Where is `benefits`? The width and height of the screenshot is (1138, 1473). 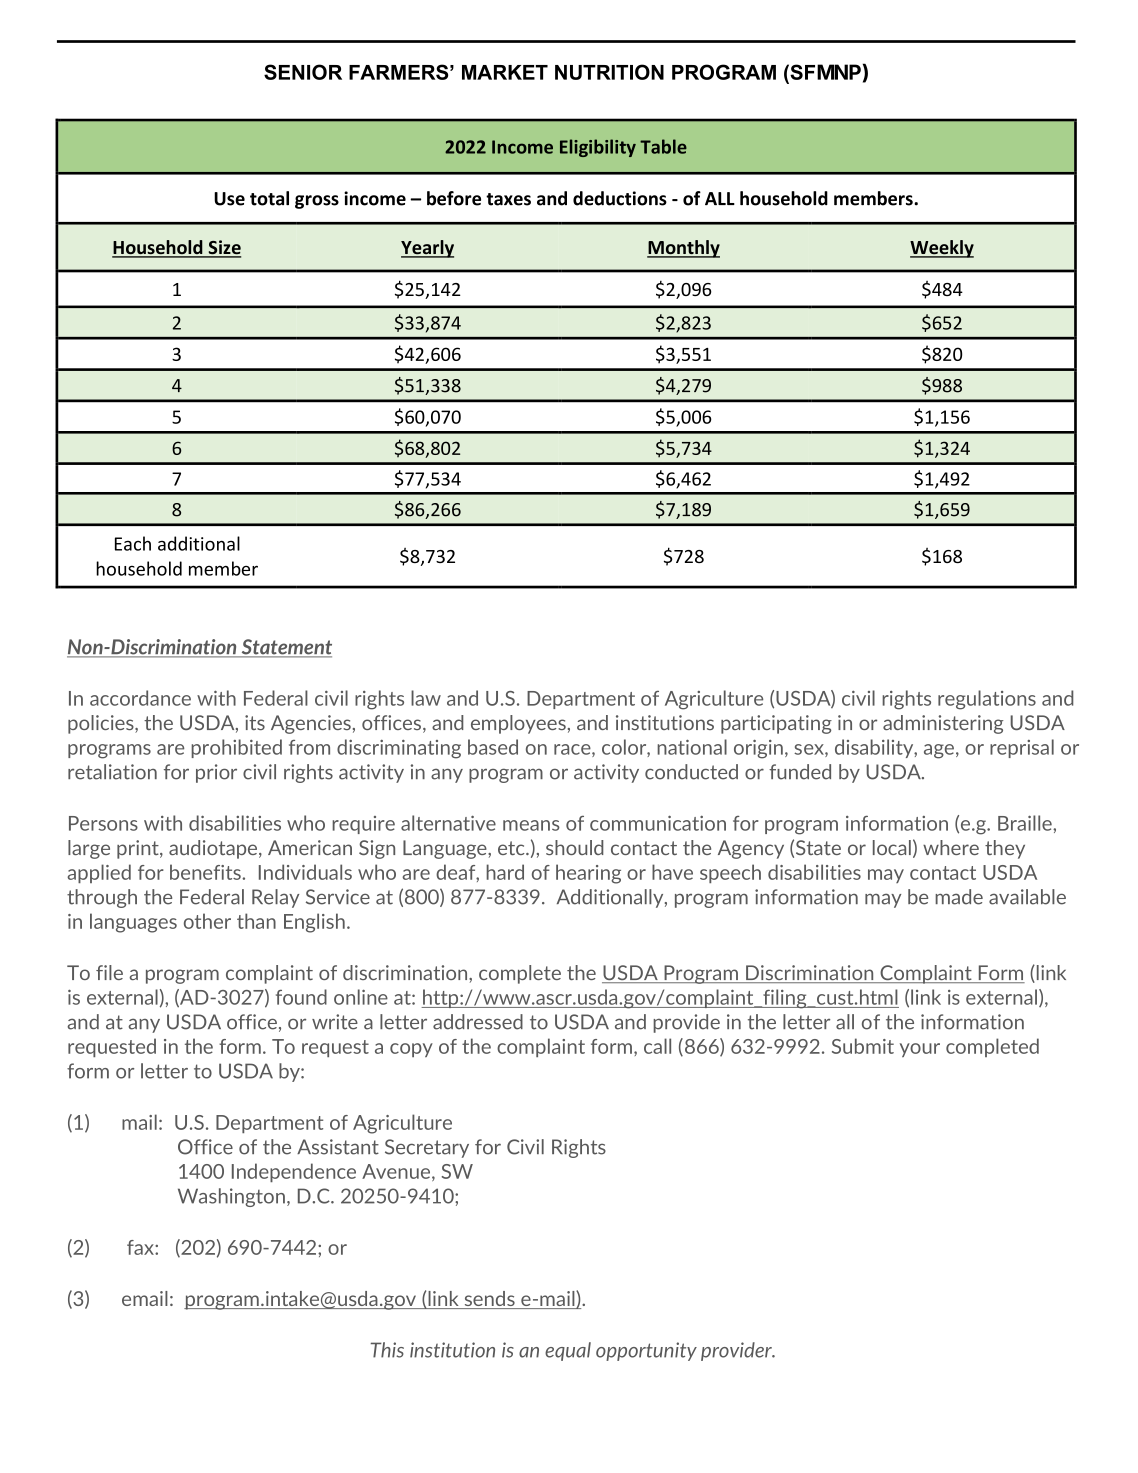
benefits is located at coordinates (206, 872).
